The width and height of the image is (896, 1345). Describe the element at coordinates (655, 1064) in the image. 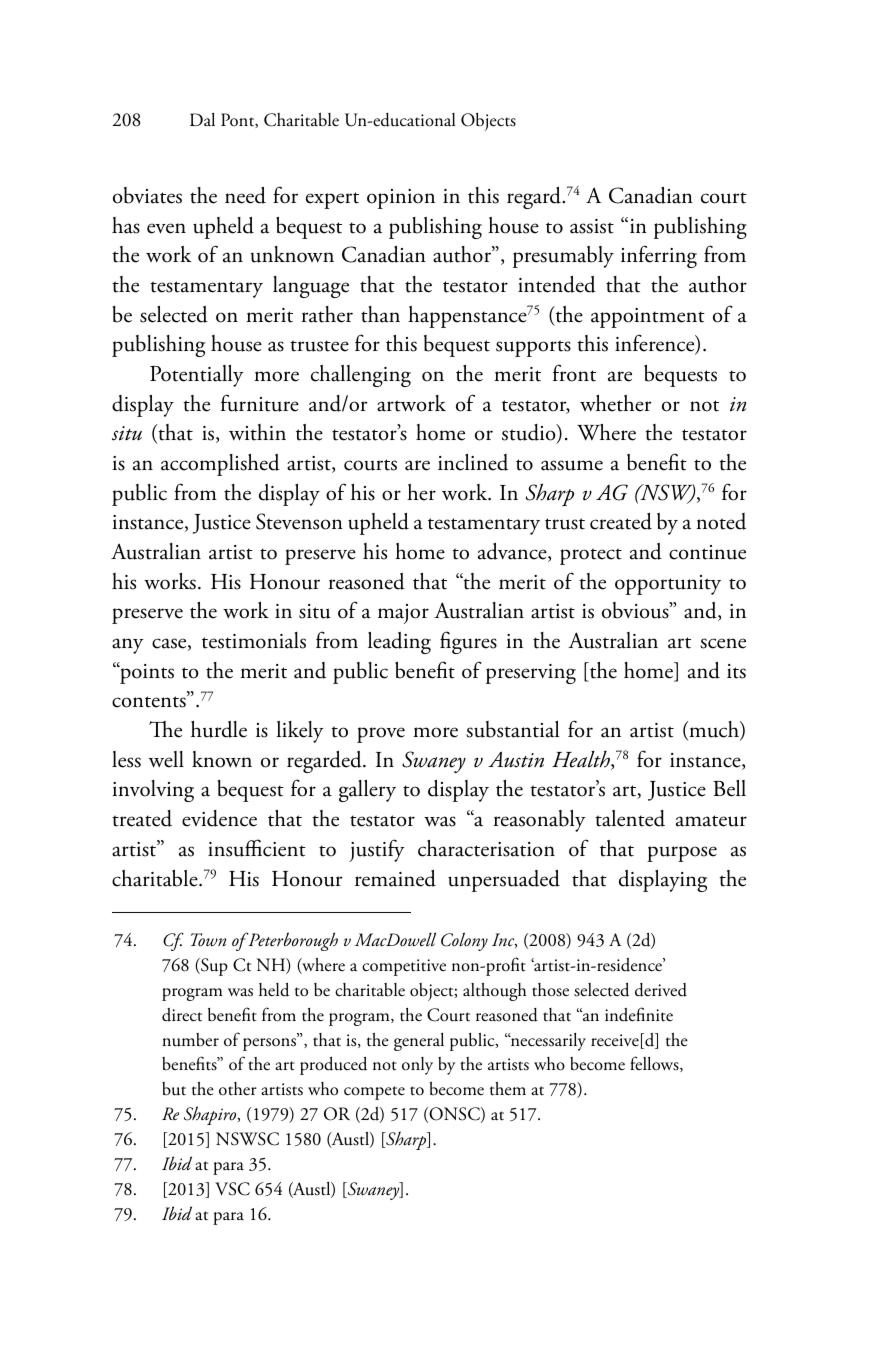

I see `fellows` at that location.
